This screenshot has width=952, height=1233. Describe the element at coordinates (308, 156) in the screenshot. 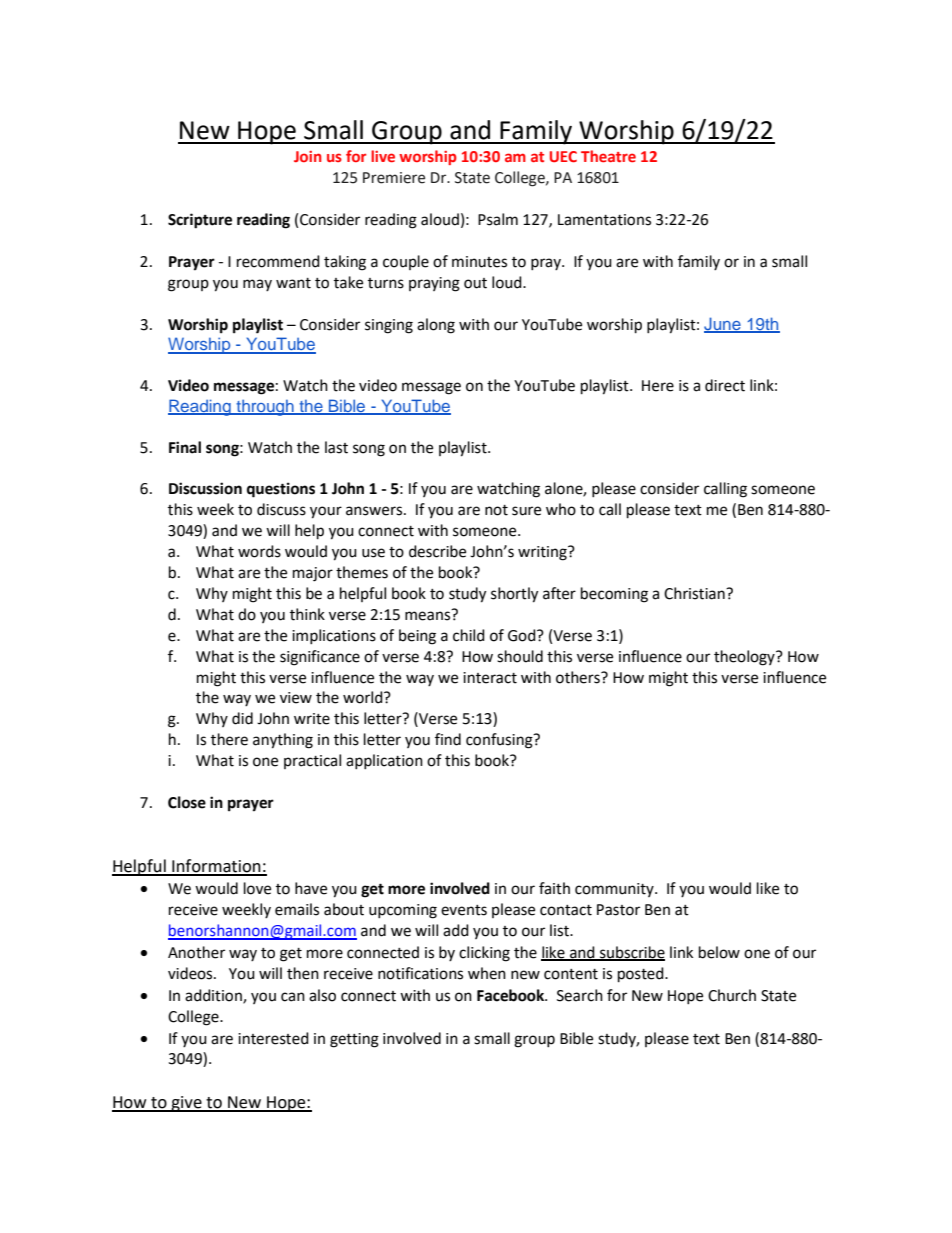

I see `Join` at that location.
